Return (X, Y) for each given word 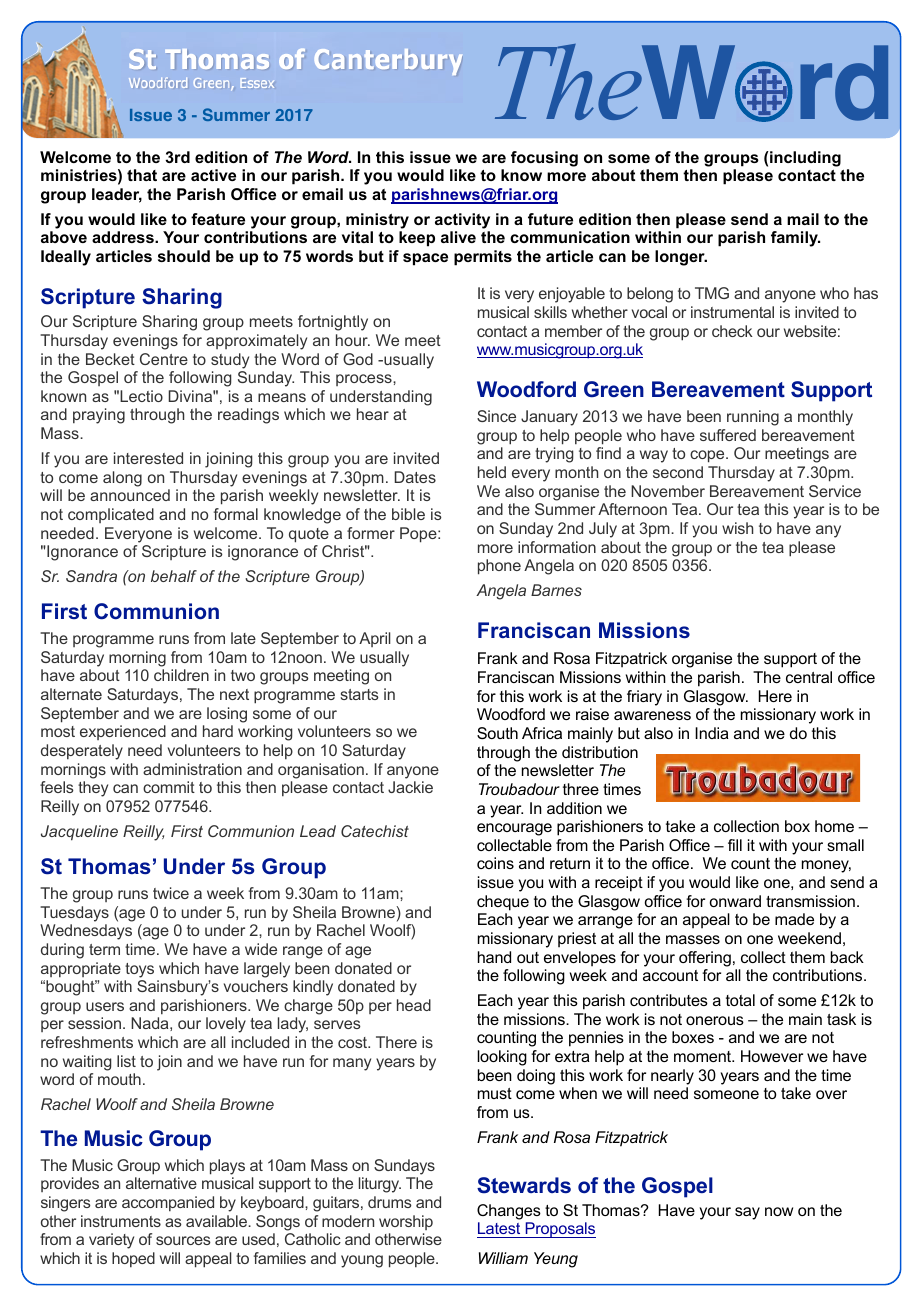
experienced (123, 732)
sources (183, 1240)
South (497, 733)
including (804, 159)
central (809, 677)
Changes (509, 1212)
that (142, 175)
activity (462, 221)
